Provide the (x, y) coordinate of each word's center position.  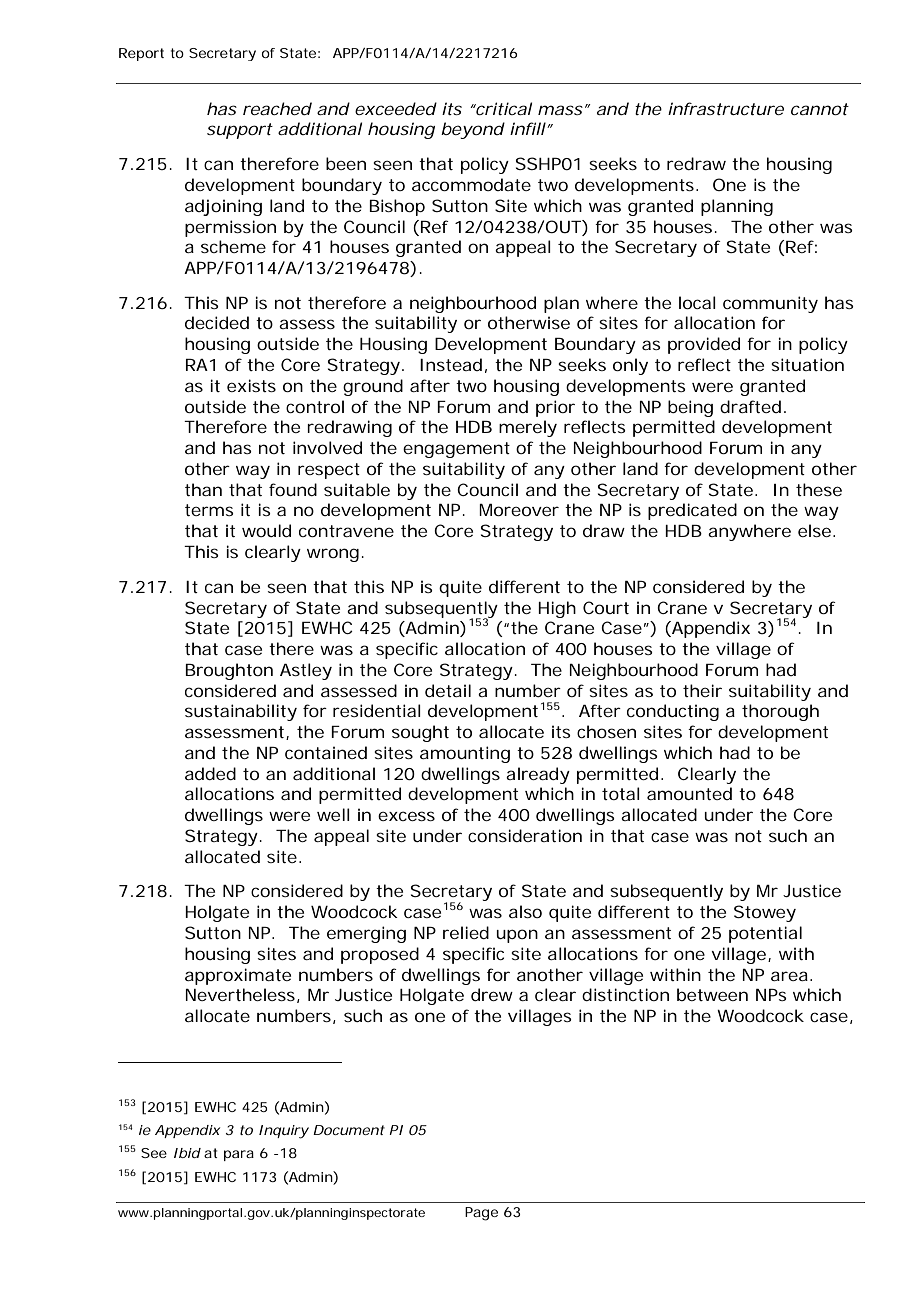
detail (448, 690)
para (239, 1155)
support (240, 131)
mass (560, 110)
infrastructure (726, 108)
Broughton (229, 671)
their (702, 690)
